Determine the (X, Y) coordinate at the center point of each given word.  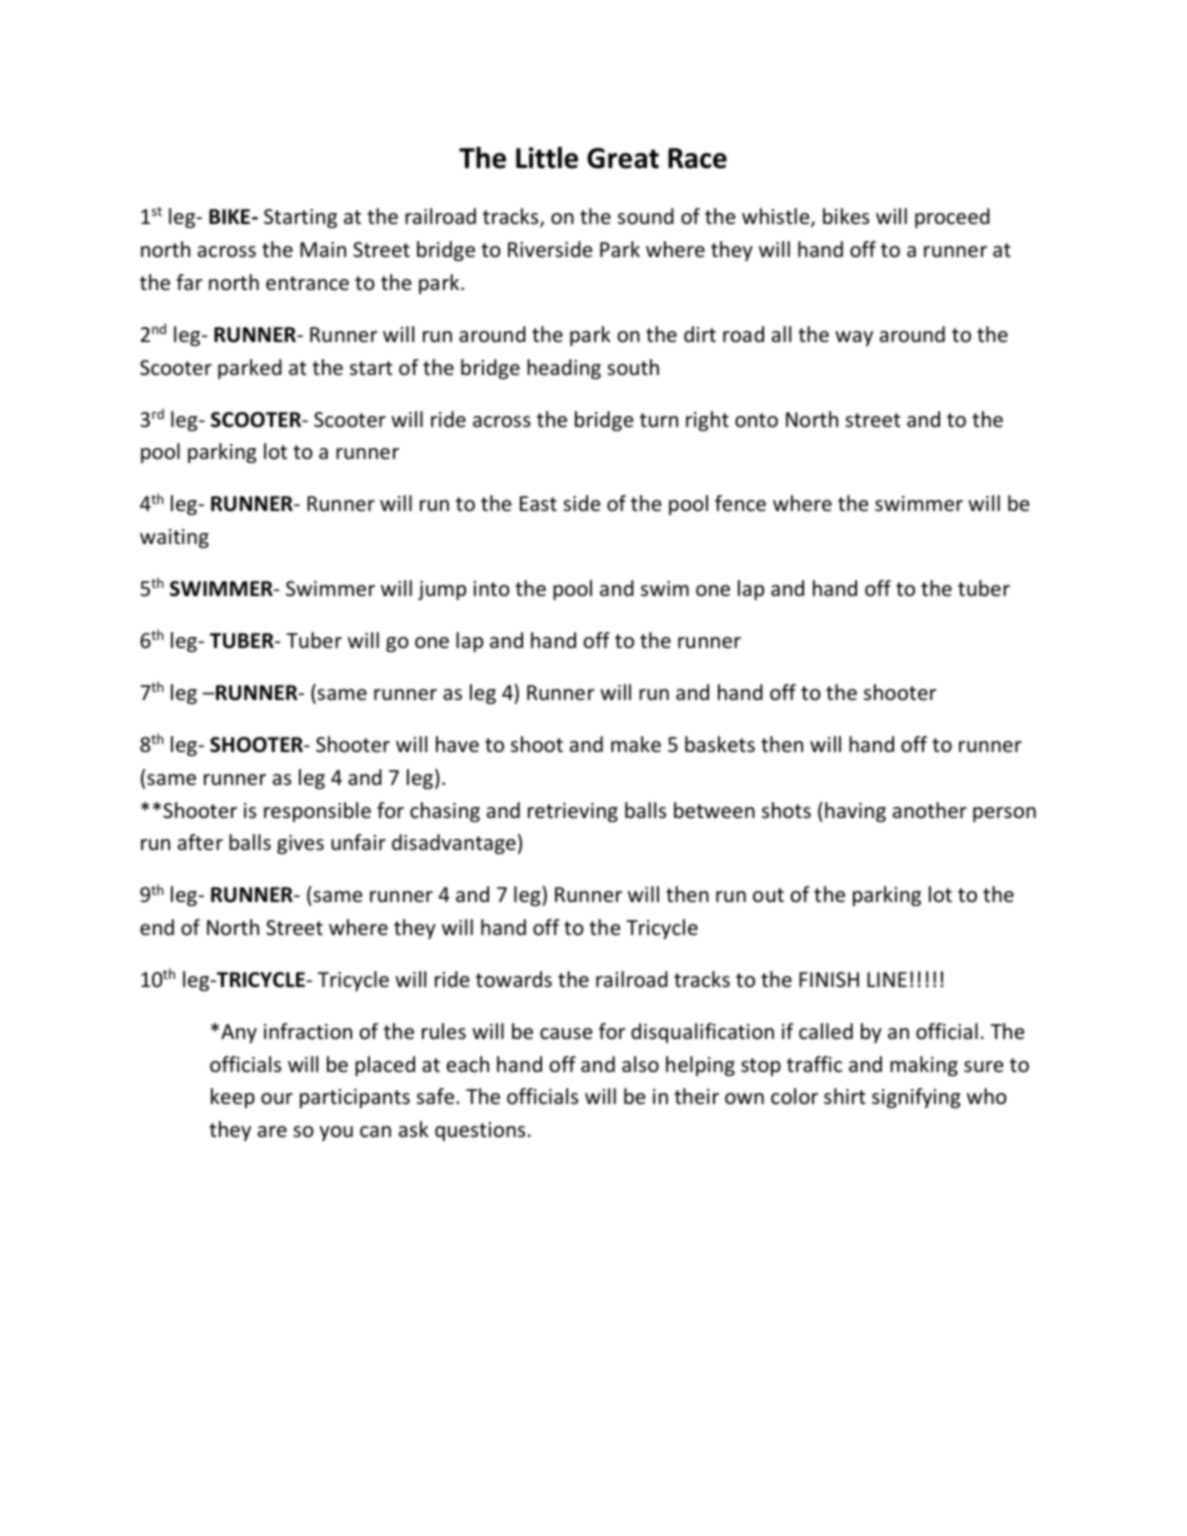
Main (323, 249)
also (640, 1064)
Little (547, 158)
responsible (317, 812)
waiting (174, 538)
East (538, 503)
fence (740, 503)
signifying (916, 1098)
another (930, 810)
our (277, 1099)
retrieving (573, 812)
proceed (952, 218)
